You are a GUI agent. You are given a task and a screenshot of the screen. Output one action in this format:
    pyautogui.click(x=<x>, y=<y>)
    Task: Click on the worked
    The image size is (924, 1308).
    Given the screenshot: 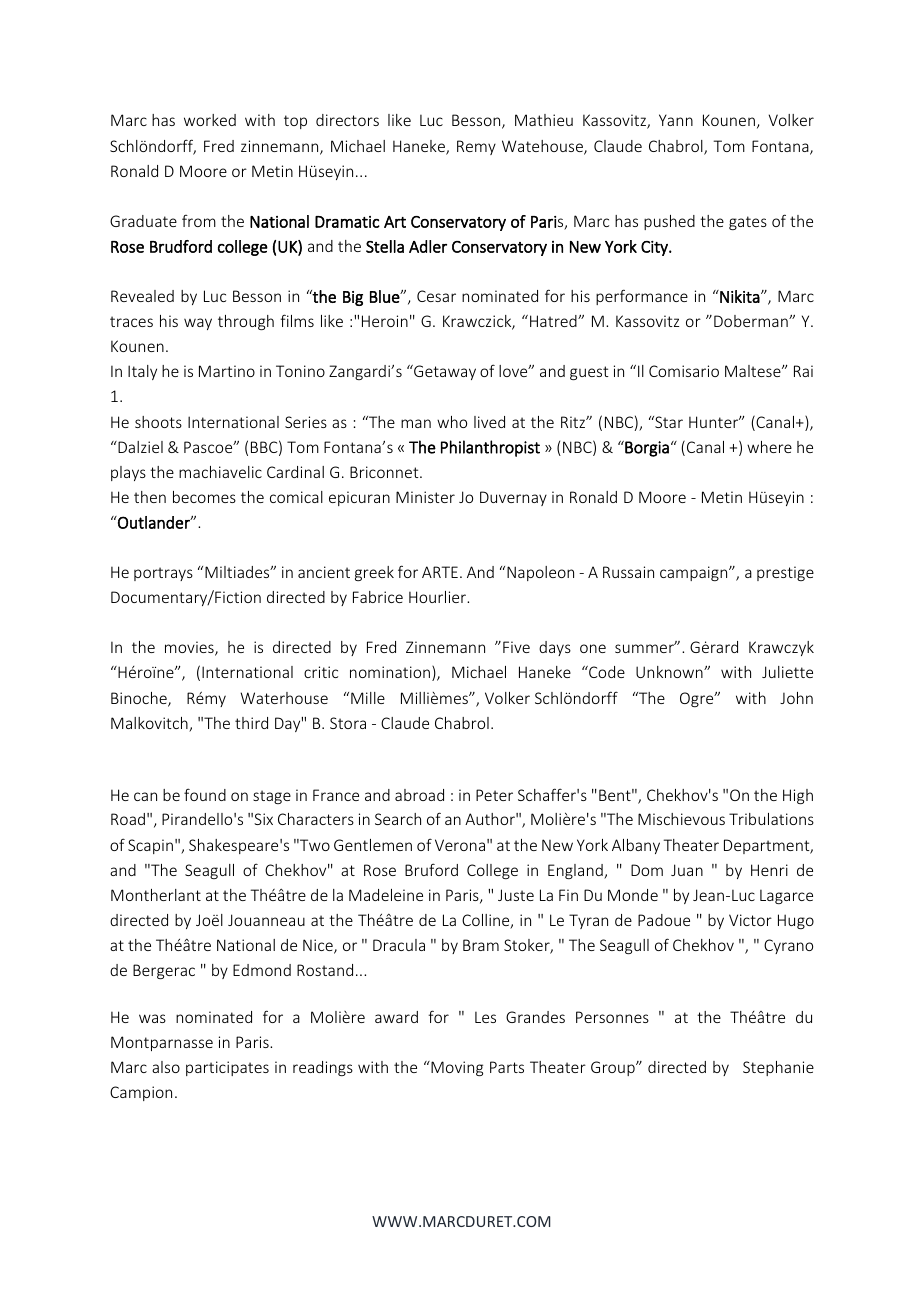 What is the action you would take?
    pyautogui.click(x=210, y=120)
